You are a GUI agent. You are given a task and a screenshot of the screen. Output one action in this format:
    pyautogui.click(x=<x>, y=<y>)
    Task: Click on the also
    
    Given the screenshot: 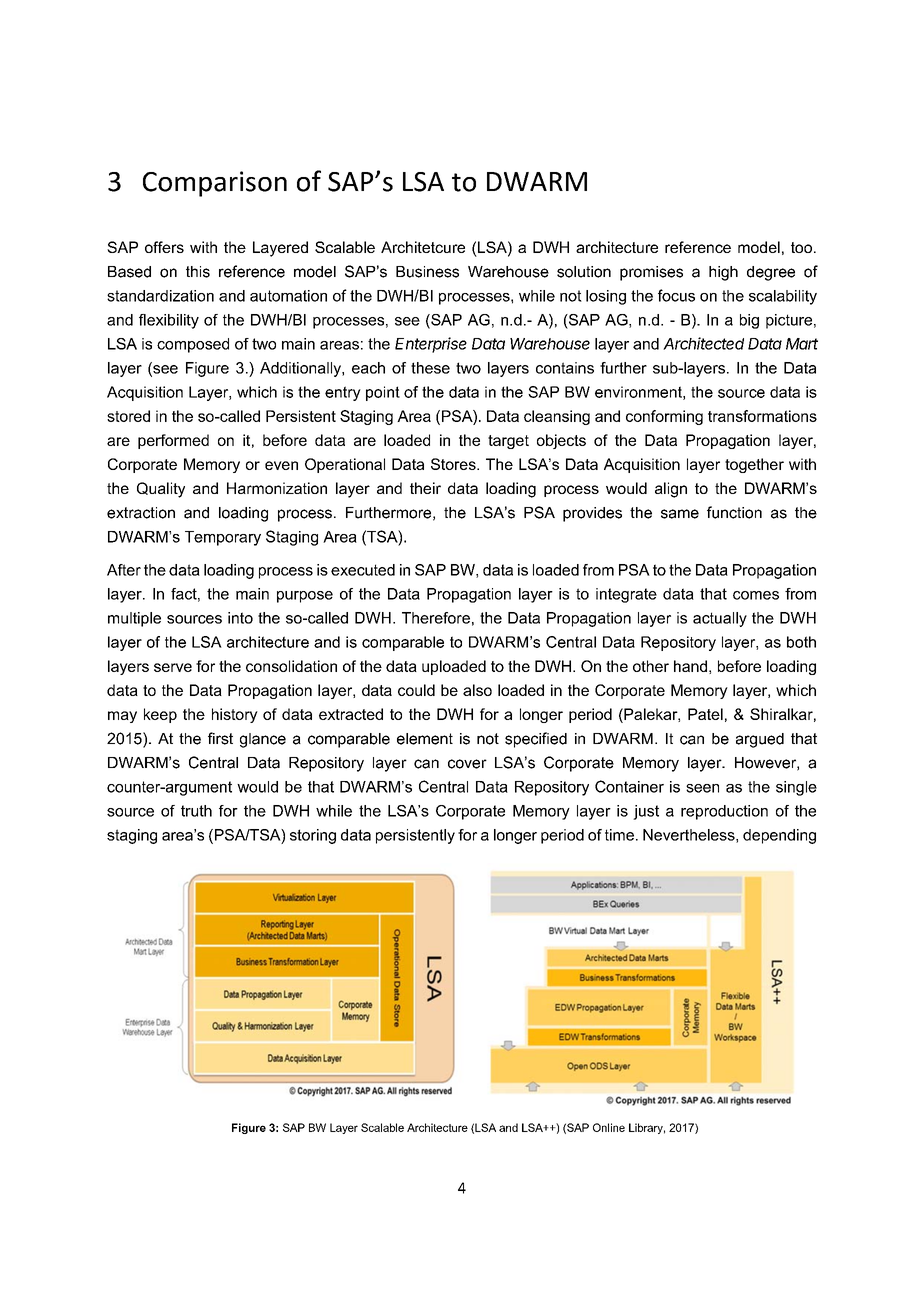 What is the action you would take?
    pyautogui.click(x=477, y=690)
